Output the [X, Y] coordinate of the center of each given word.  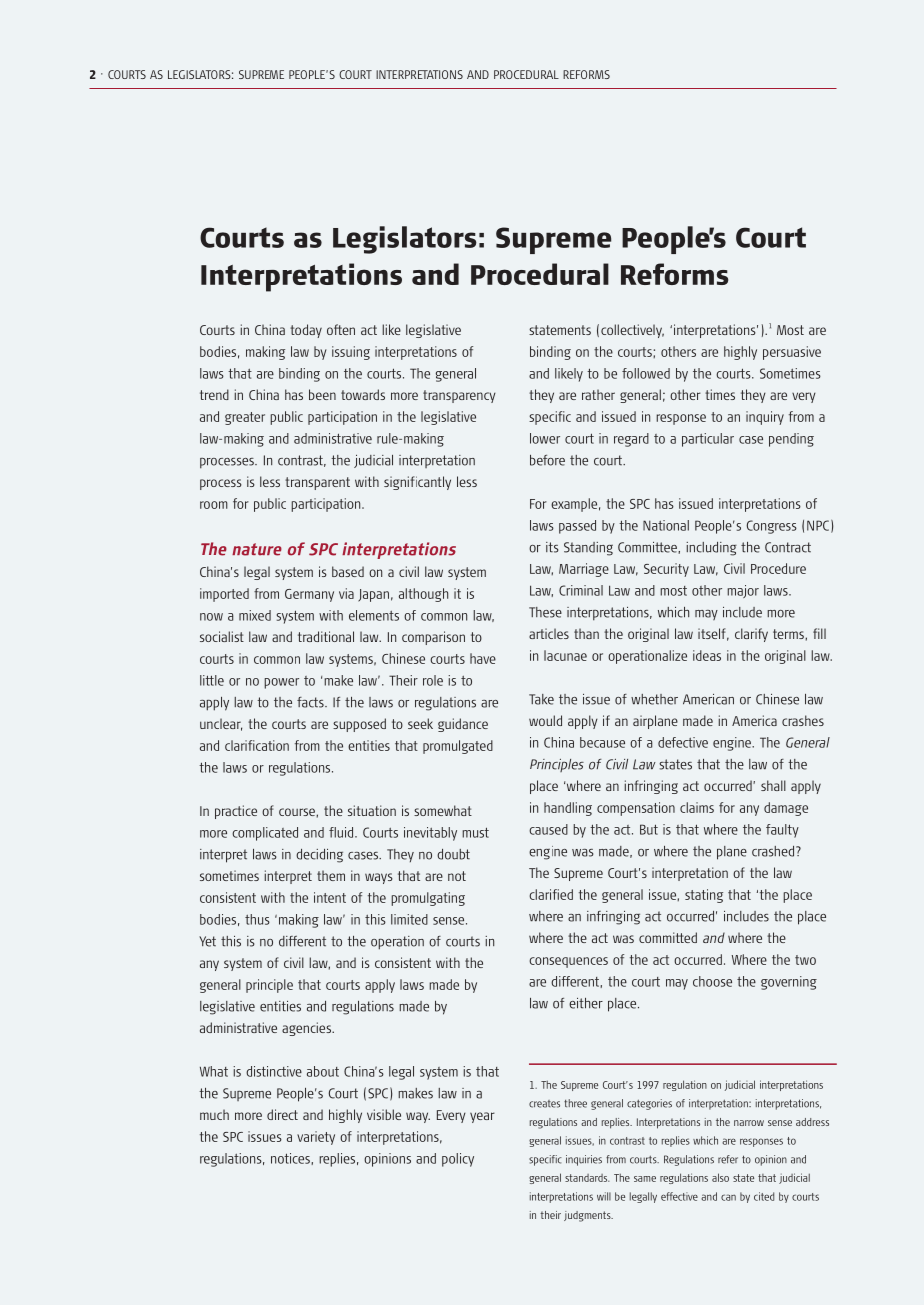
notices [291, 1159]
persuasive [792, 353]
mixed [255, 615]
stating [704, 896]
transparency [459, 396]
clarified [551, 894]
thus [257, 919]
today [306, 331]
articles [549, 633]
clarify [751, 635]
